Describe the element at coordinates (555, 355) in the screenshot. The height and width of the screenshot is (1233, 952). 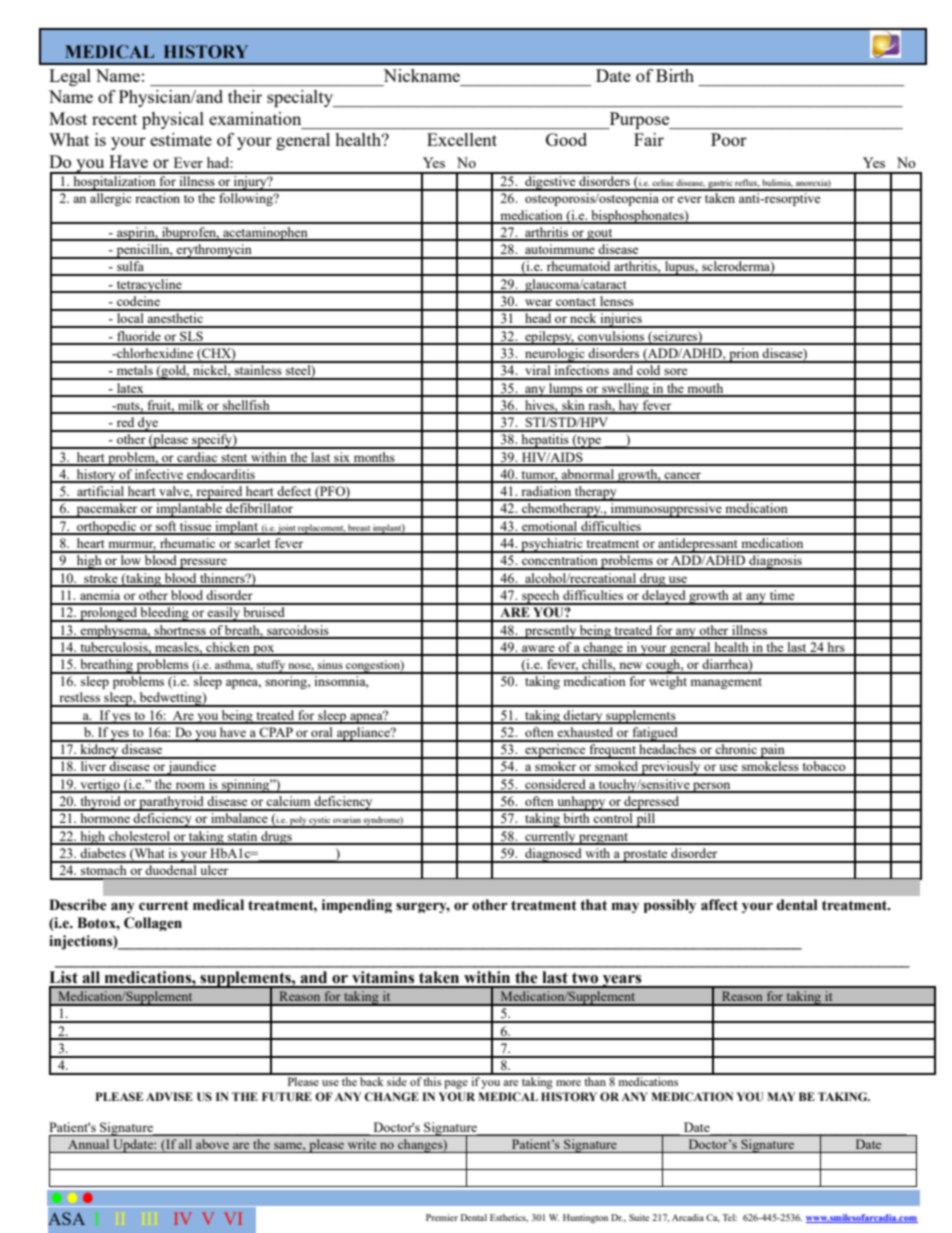
I see `neurologic` at that location.
